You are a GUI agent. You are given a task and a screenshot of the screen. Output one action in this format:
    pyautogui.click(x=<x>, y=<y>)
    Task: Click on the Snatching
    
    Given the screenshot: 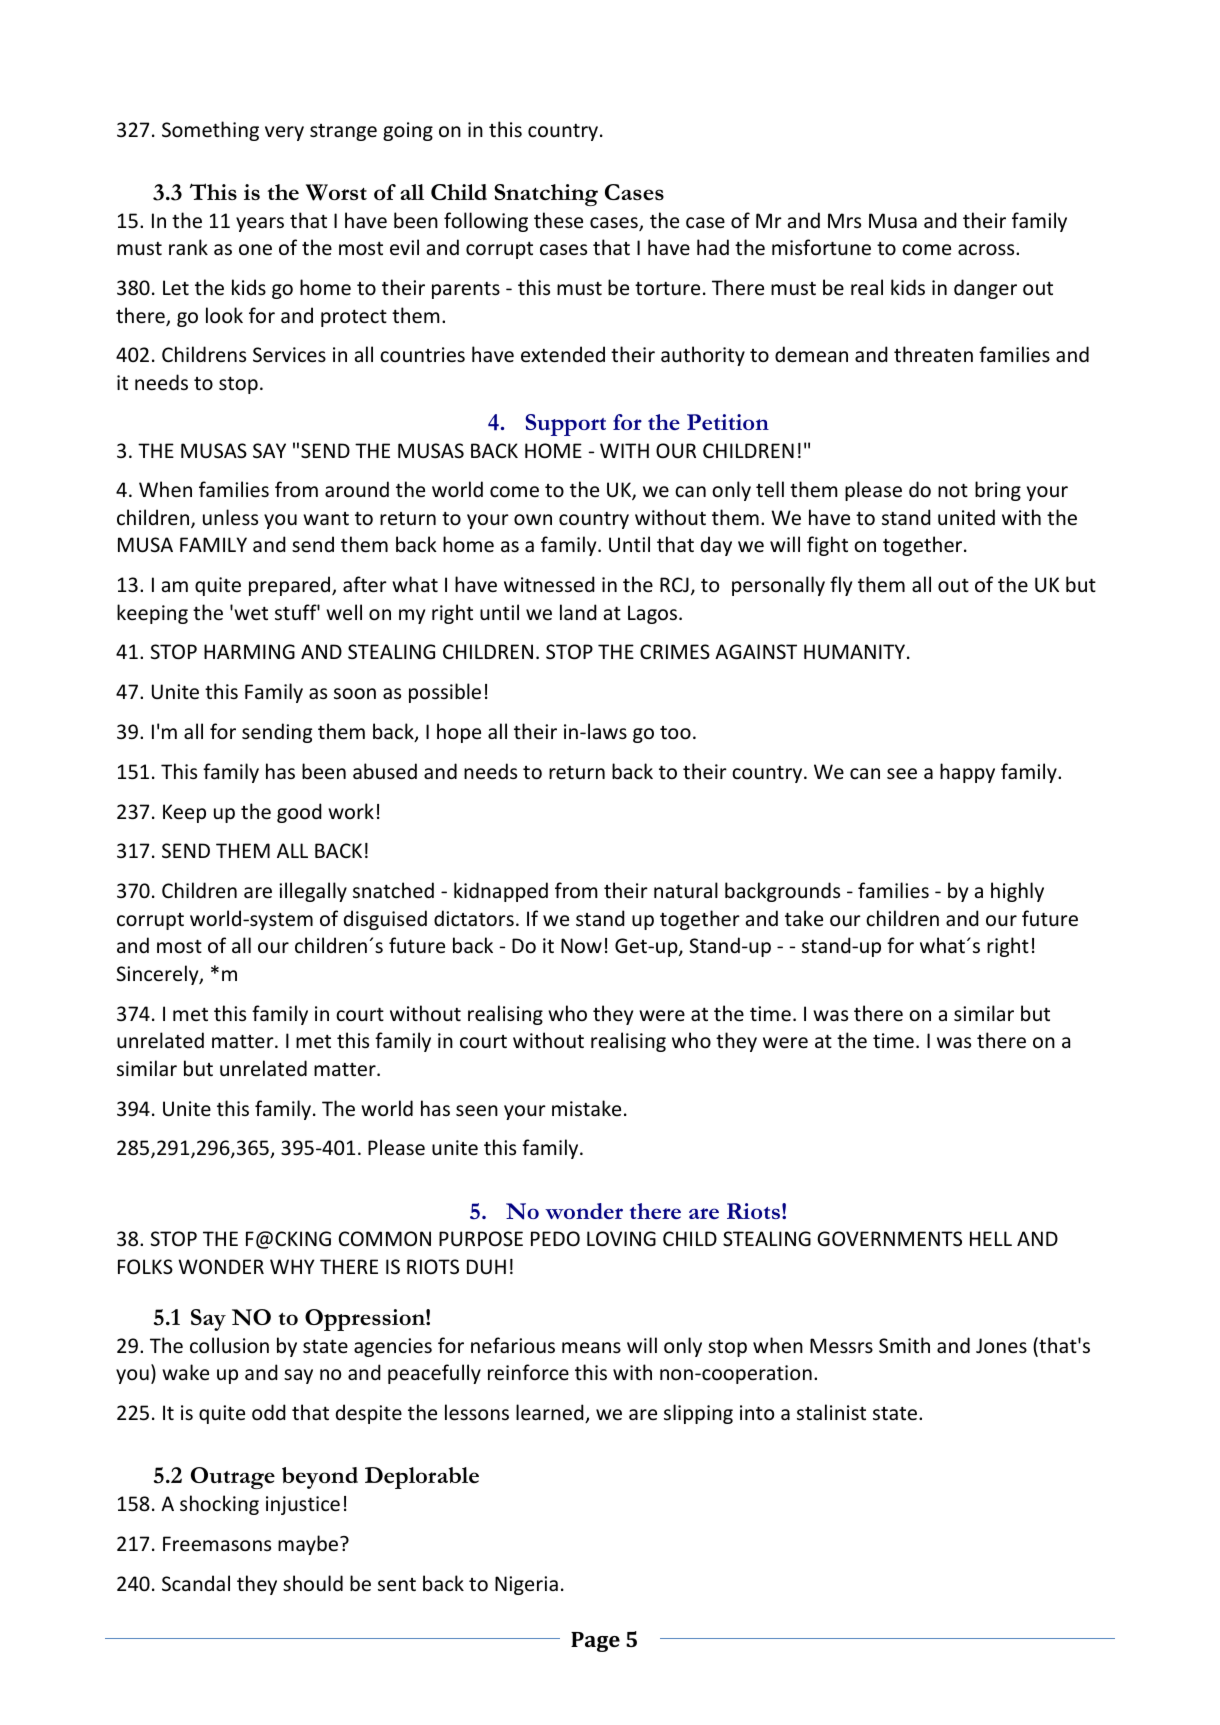 What is the action you would take?
    pyautogui.click(x=546, y=195)
